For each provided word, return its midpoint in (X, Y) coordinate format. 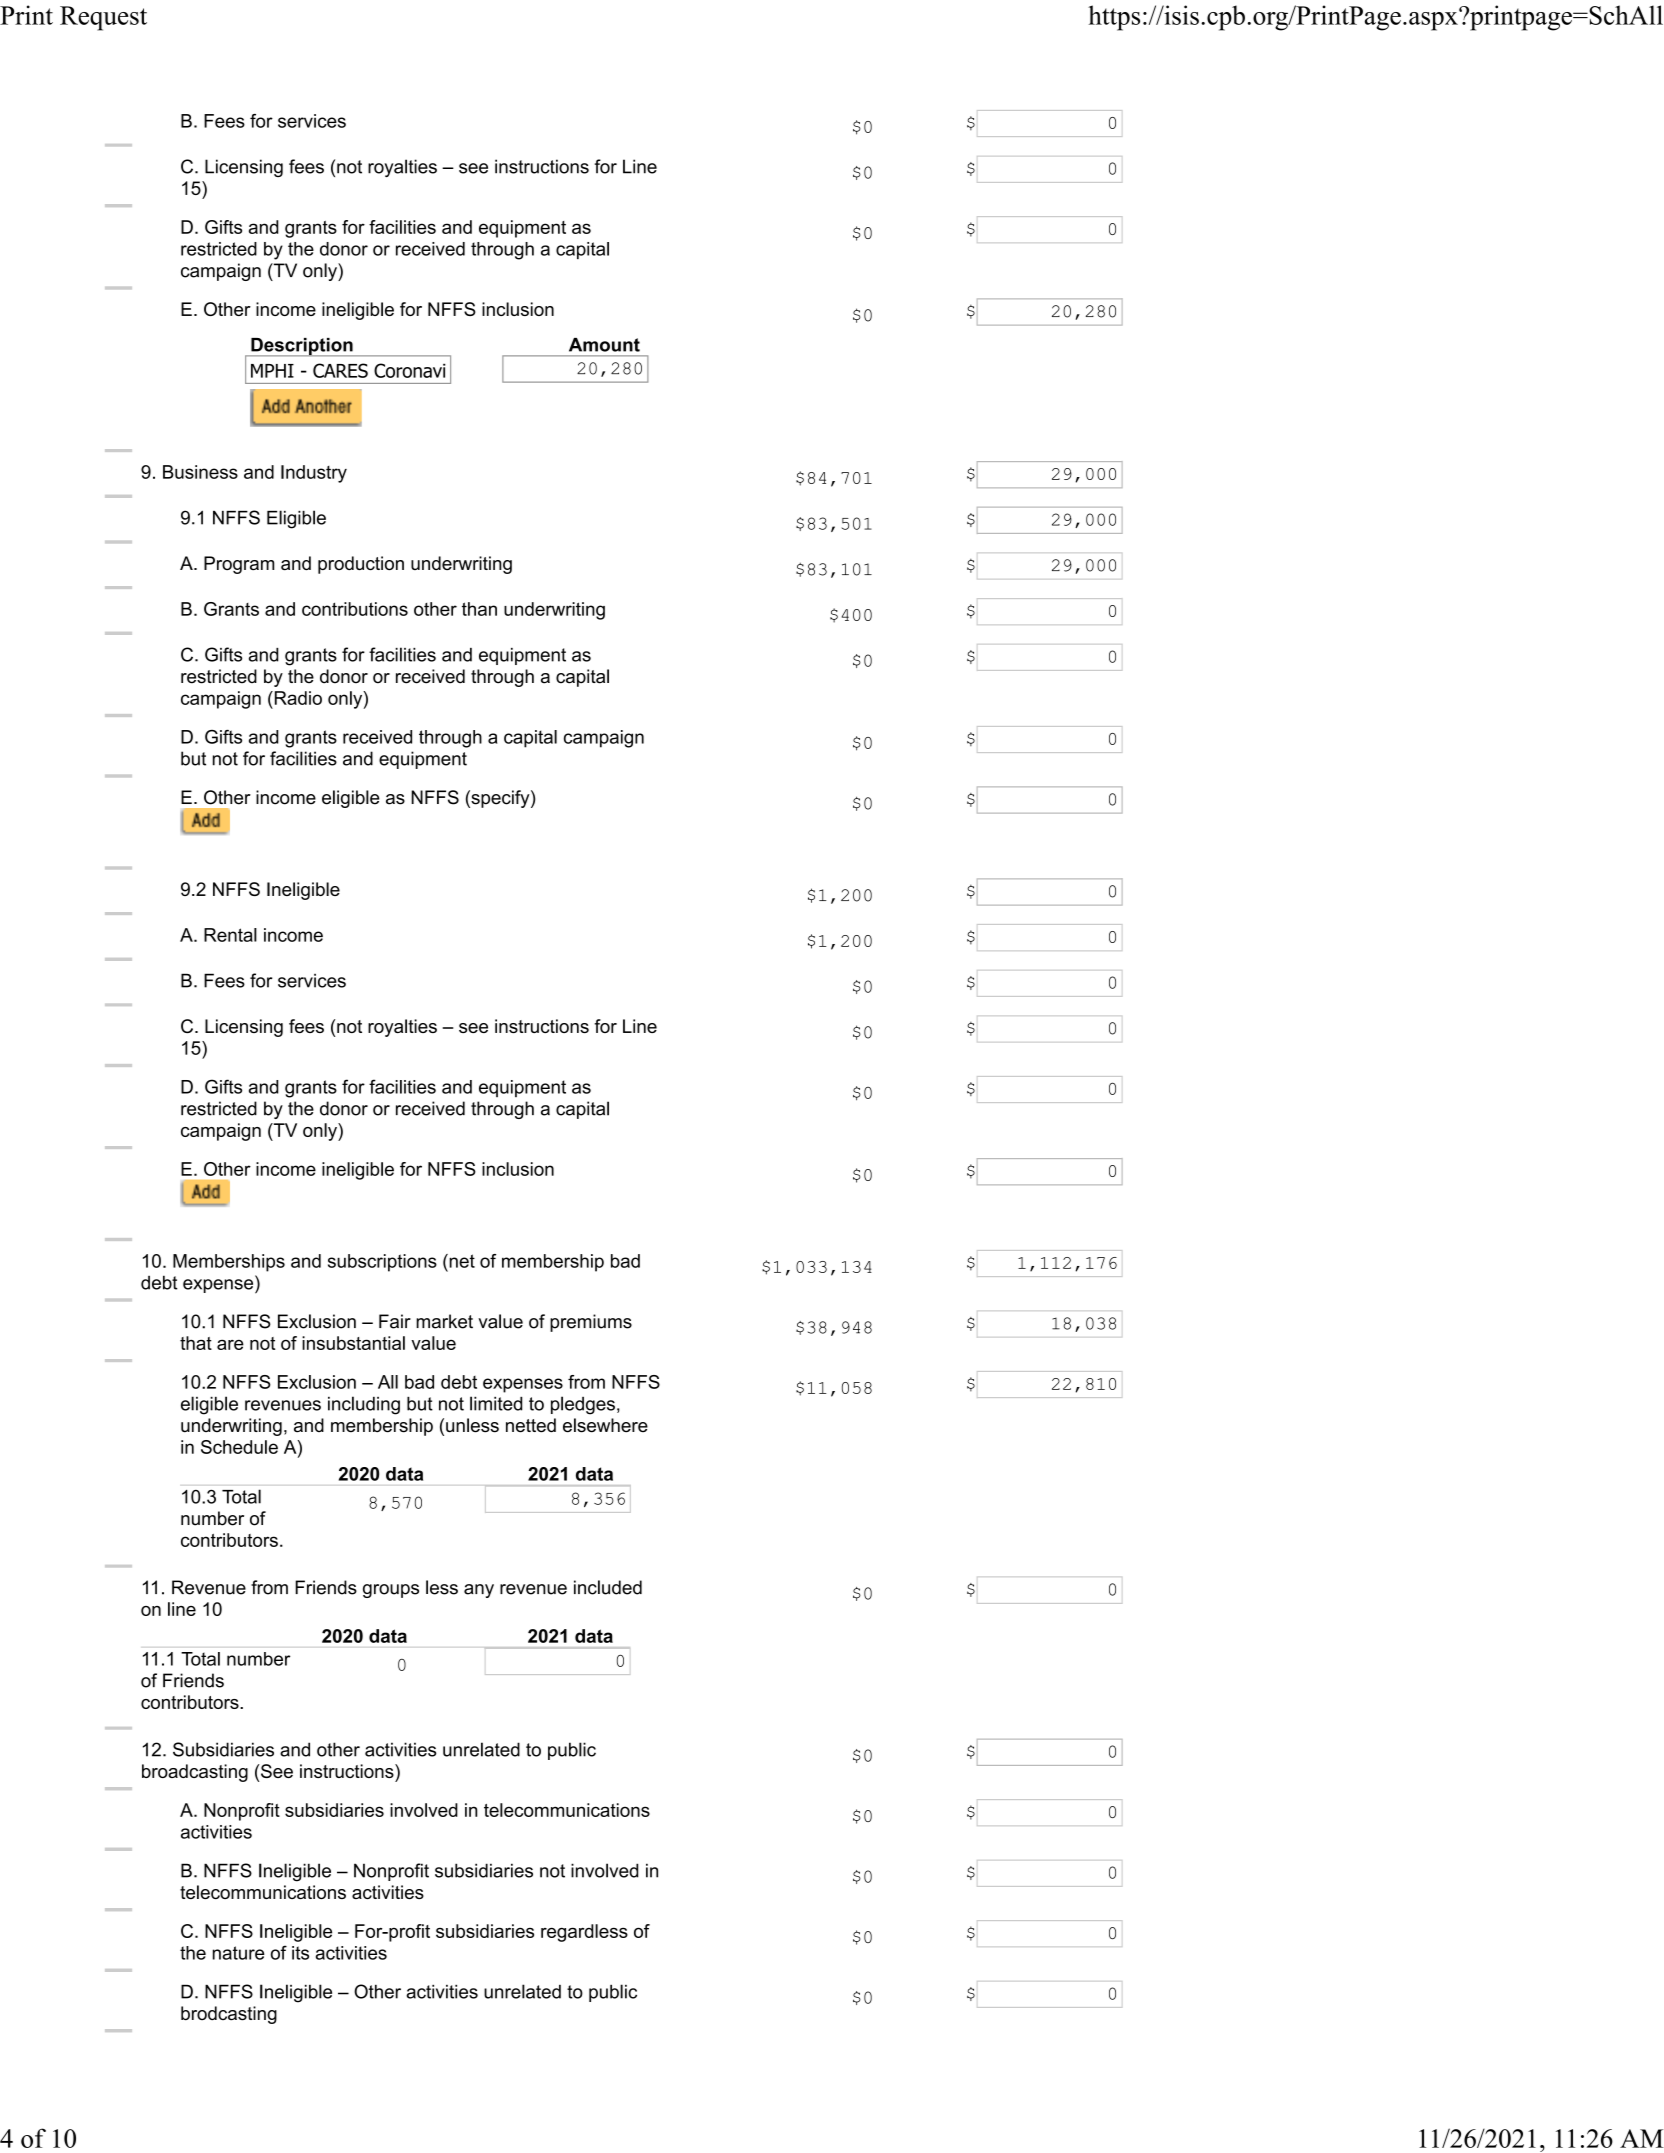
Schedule (239, 1447)
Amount (604, 345)
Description (302, 347)
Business (200, 472)
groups (391, 1591)
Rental (230, 935)
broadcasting (195, 1773)
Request (103, 18)
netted (531, 1425)
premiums (591, 1323)
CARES (340, 370)
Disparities (575, 372)
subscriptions (382, 1263)
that (196, 1343)
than (479, 609)
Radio (297, 698)
